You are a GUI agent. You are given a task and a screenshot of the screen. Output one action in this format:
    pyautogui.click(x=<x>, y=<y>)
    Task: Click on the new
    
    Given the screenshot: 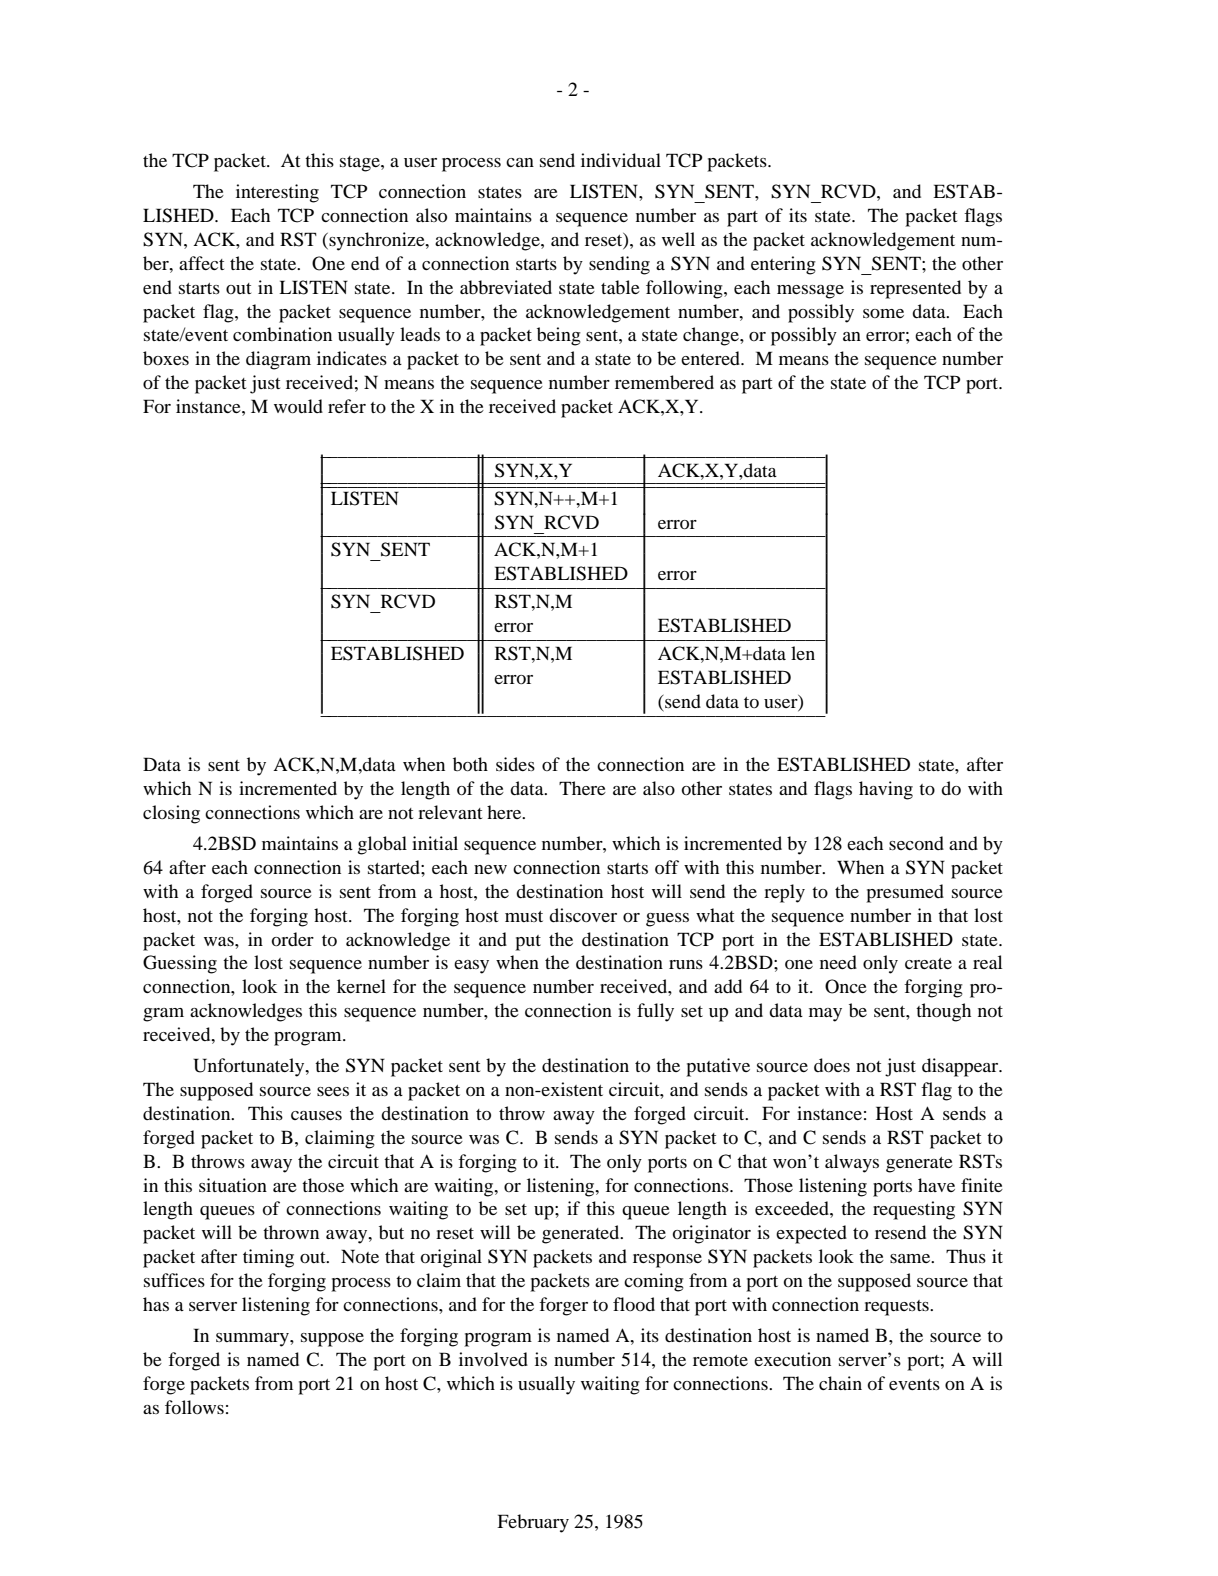 What is the action you would take?
    pyautogui.click(x=490, y=869)
